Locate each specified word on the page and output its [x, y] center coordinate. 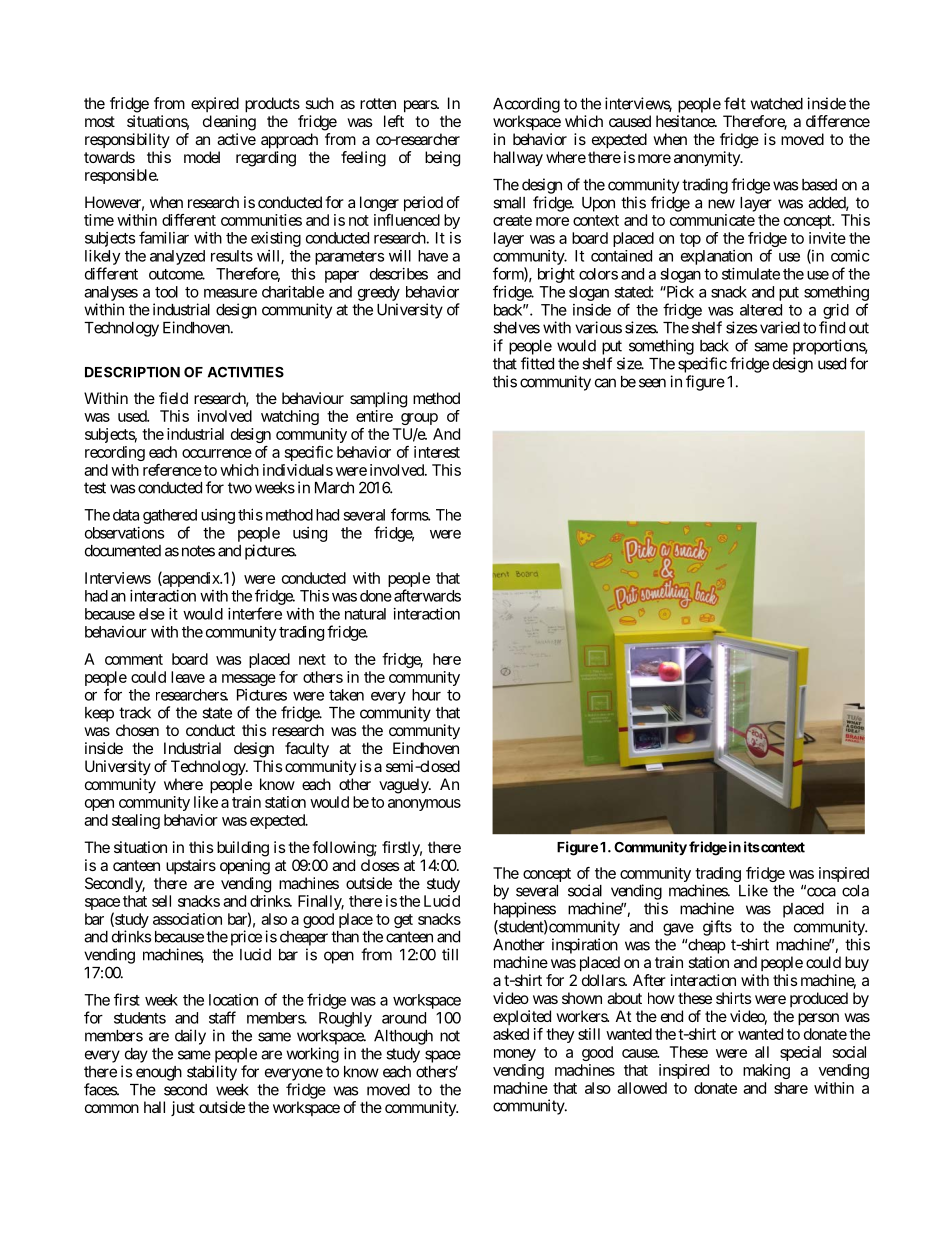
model [202, 157]
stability [212, 1073]
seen [652, 383]
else [152, 614]
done [376, 596]
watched [776, 104]
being [442, 159]
